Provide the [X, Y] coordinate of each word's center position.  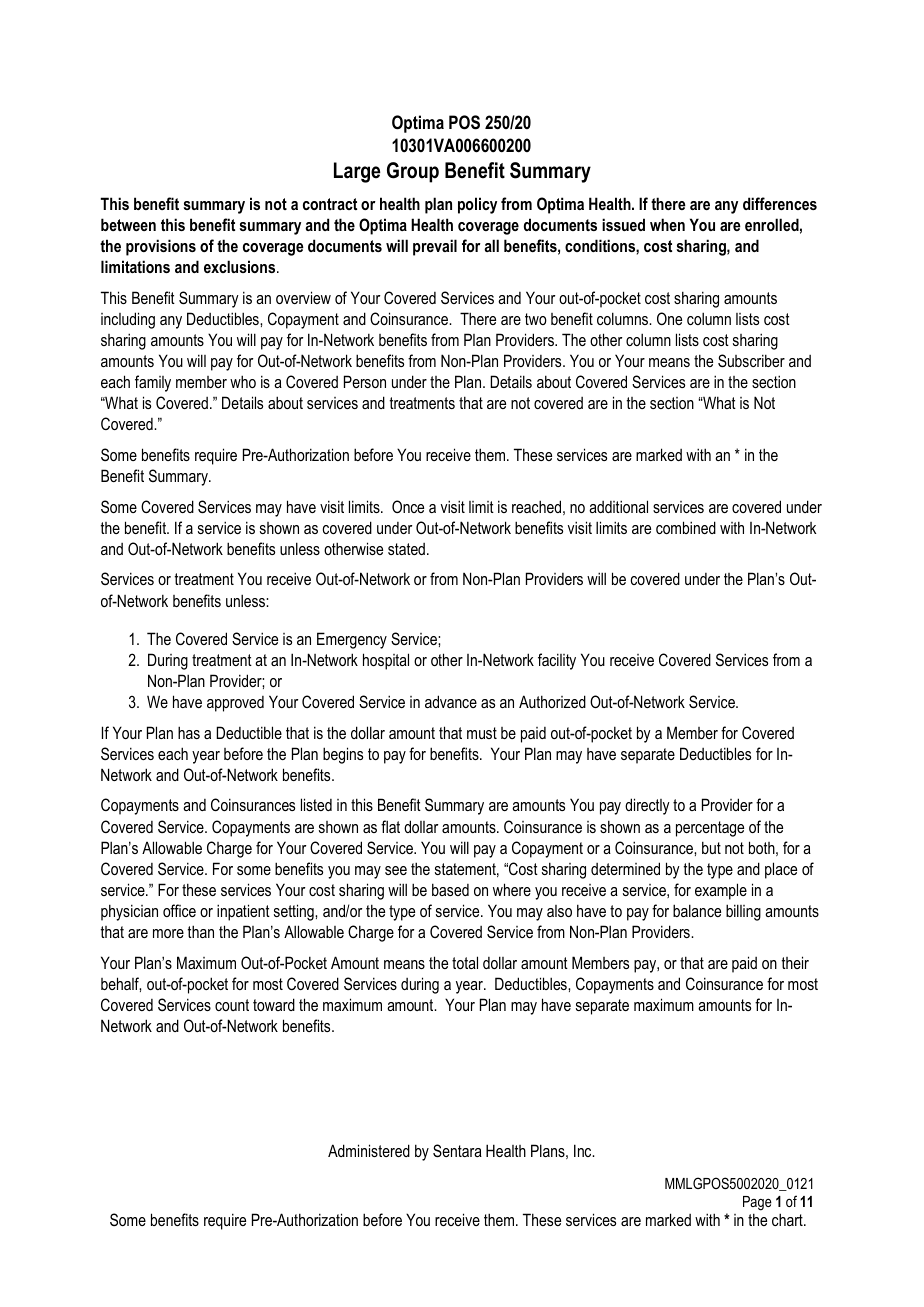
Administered [369, 1150]
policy [477, 205]
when [667, 224]
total [465, 962]
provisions [161, 247]
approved [235, 704]
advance [451, 701]
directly [647, 806]
